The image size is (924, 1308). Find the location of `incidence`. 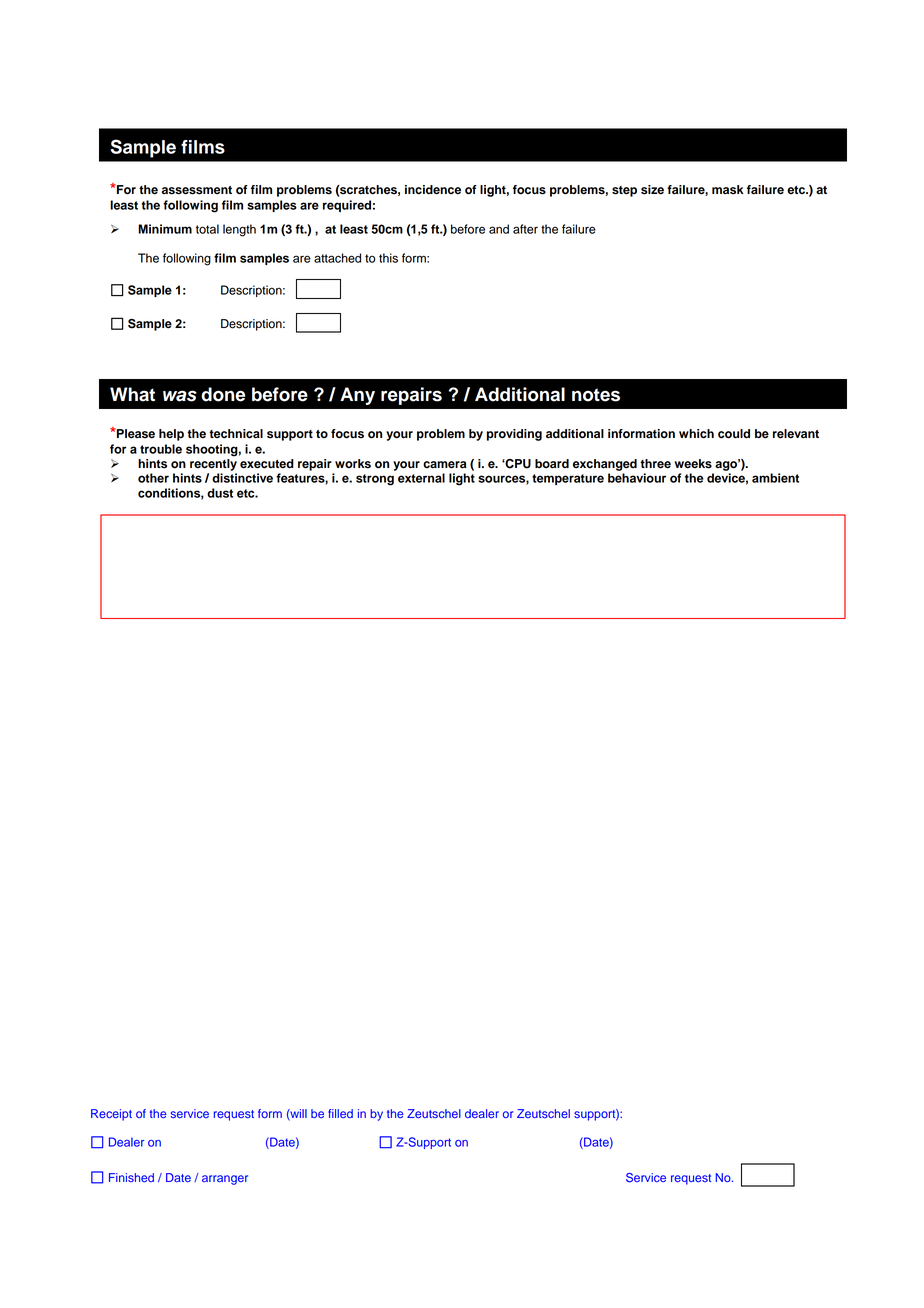

incidence is located at coordinates (433, 190).
